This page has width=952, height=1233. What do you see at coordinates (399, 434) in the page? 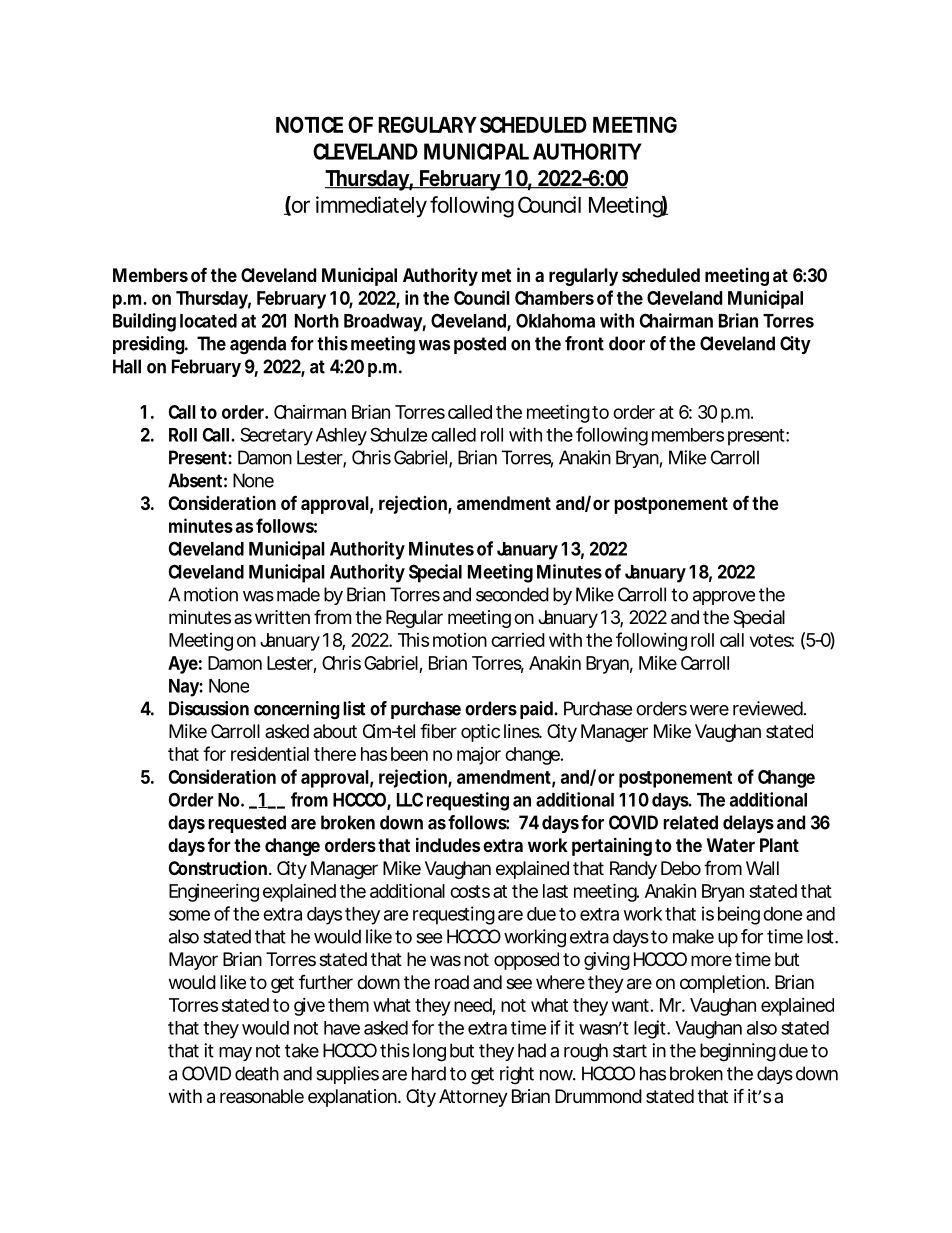
I see `Schulze` at bounding box center [399, 434].
